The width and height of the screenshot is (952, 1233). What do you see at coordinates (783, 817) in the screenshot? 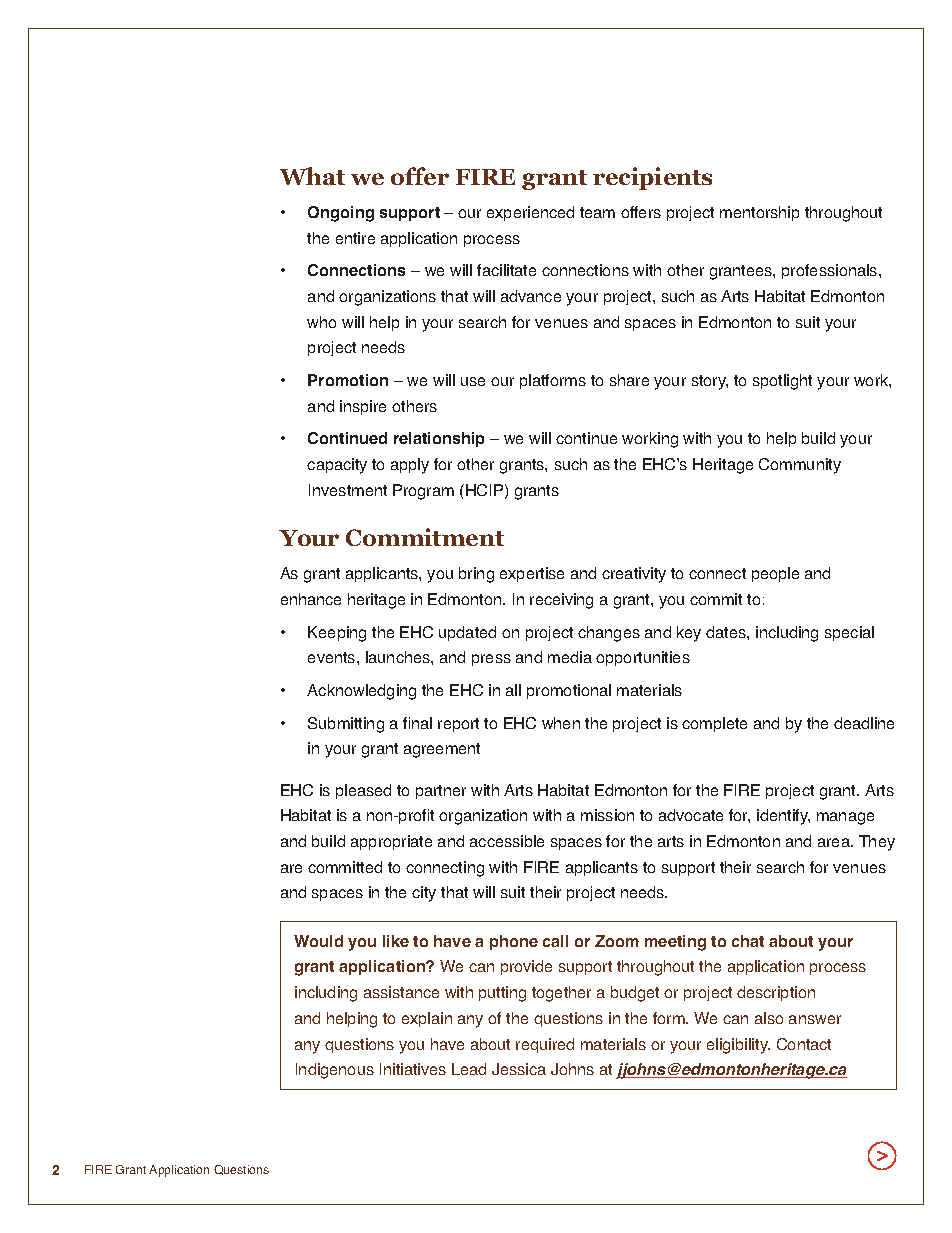
I see `identify` at bounding box center [783, 817].
